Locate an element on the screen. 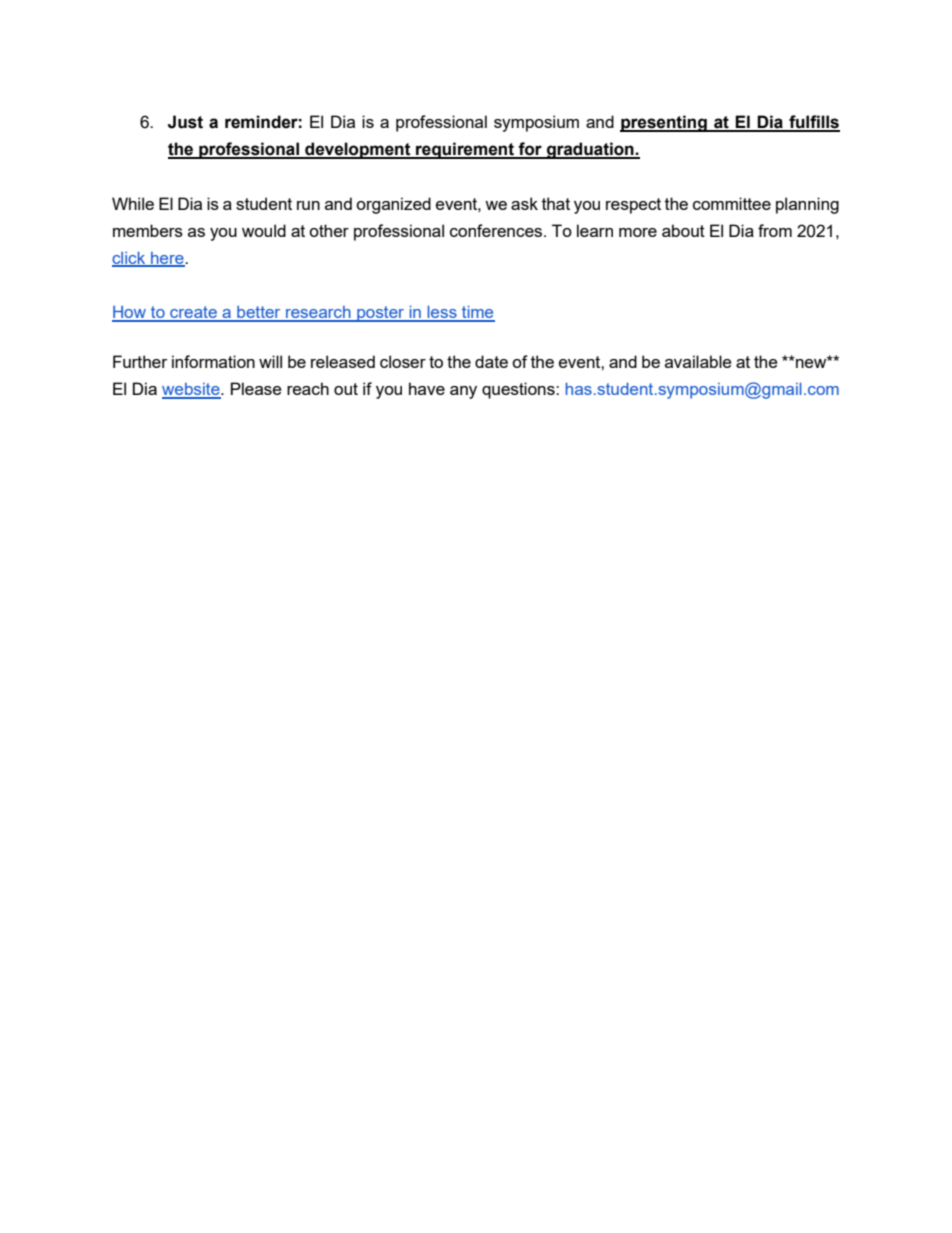 This screenshot has height=1233, width=952. requirement is located at coordinates (465, 150).
